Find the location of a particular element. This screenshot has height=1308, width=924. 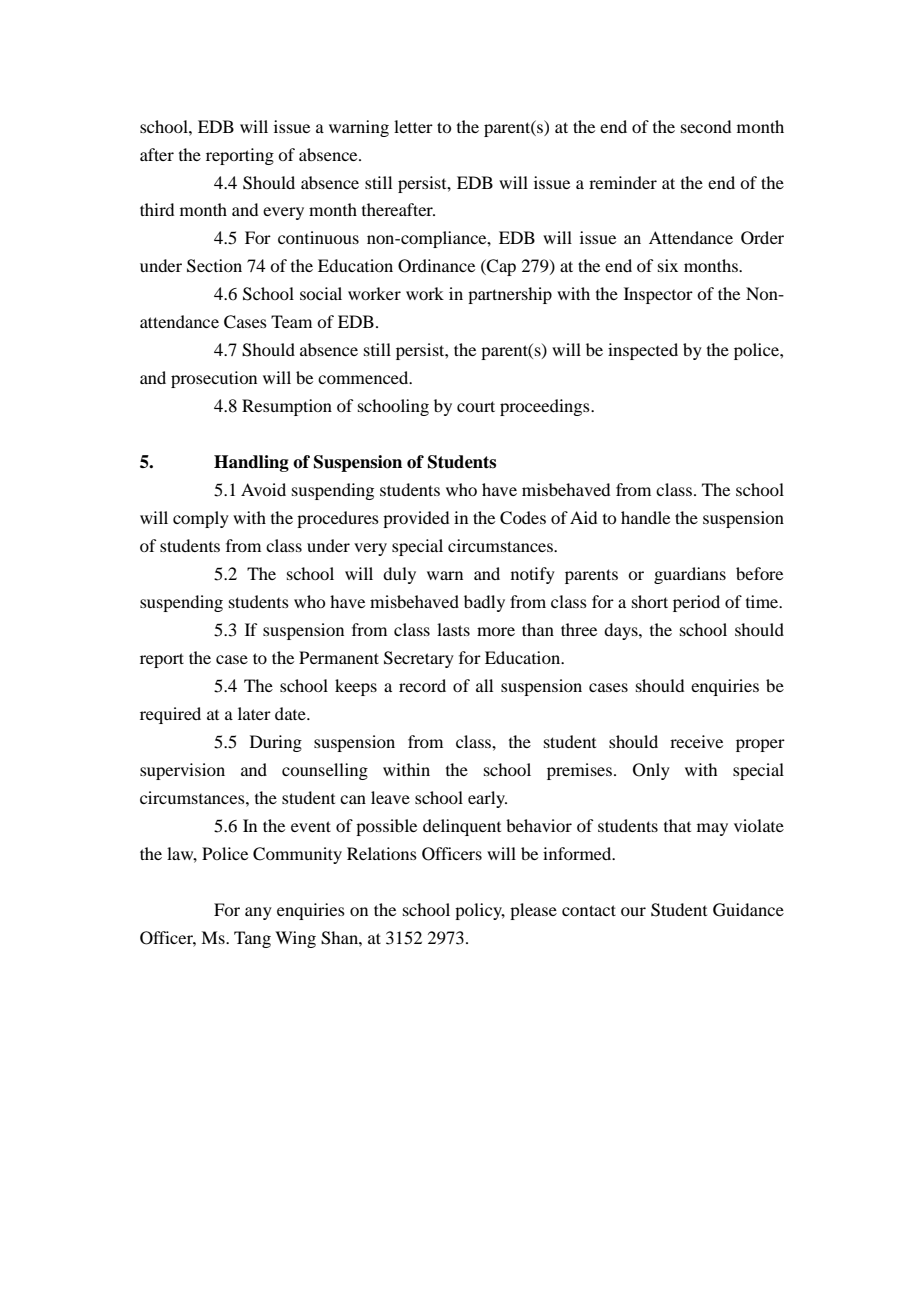

third is located at coordinates (157, 209).
